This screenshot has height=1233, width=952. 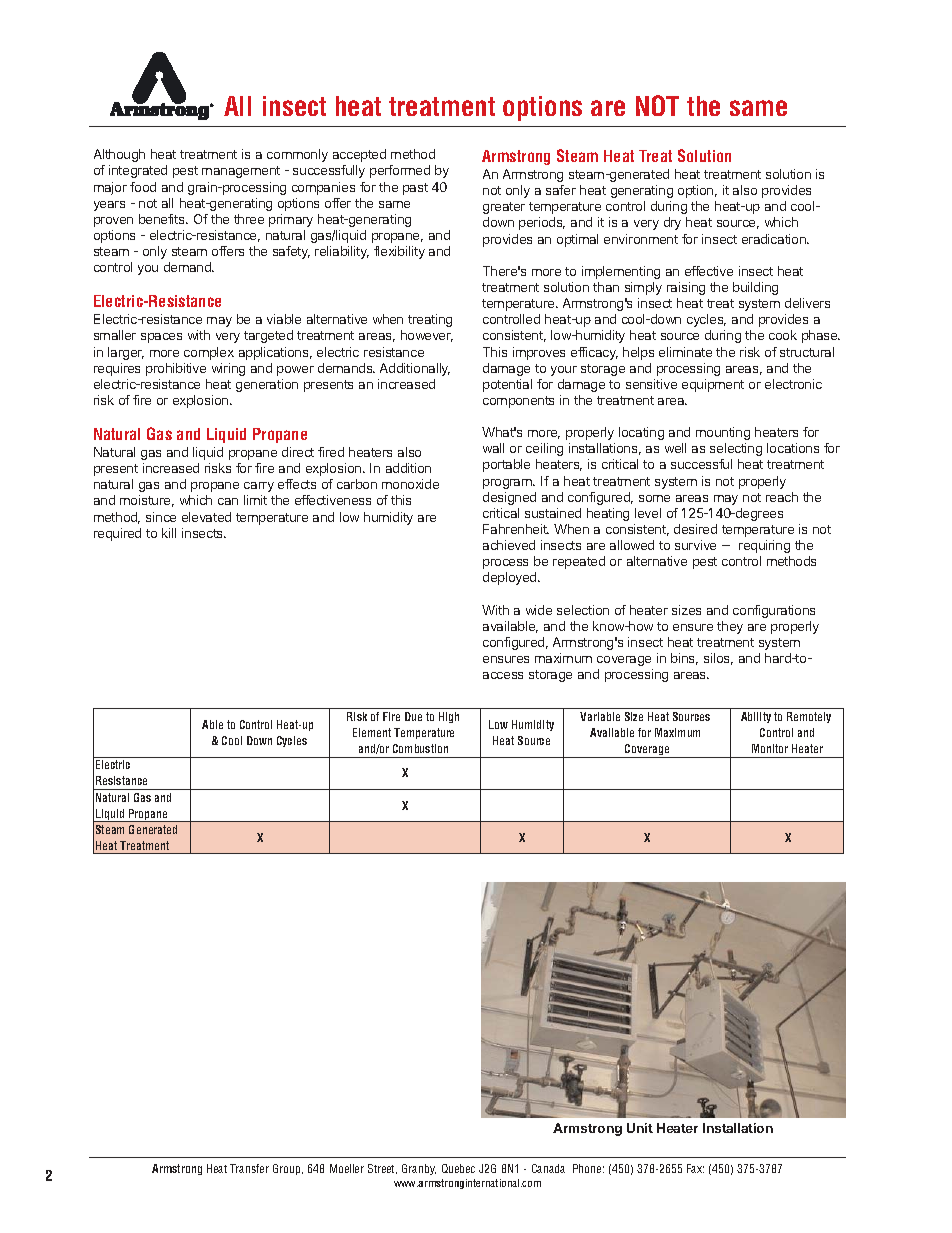 I want to click on greater, so click(x=504, y=208).
